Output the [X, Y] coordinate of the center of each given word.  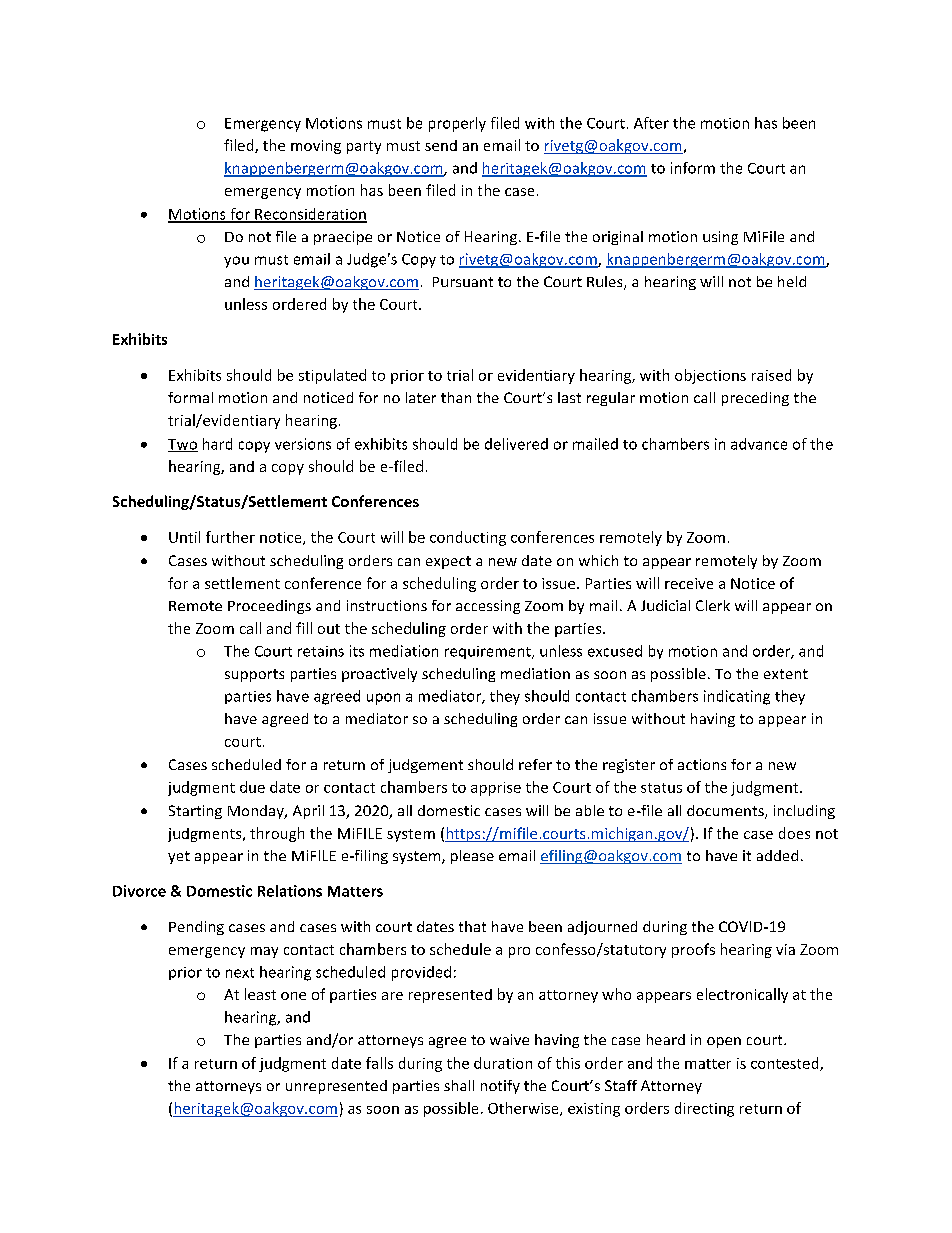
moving [316, 147]
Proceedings [269, 607]
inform [693, 168]
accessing [488, 607]
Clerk [713, 605]
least [260, 994]
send [441, 145]
